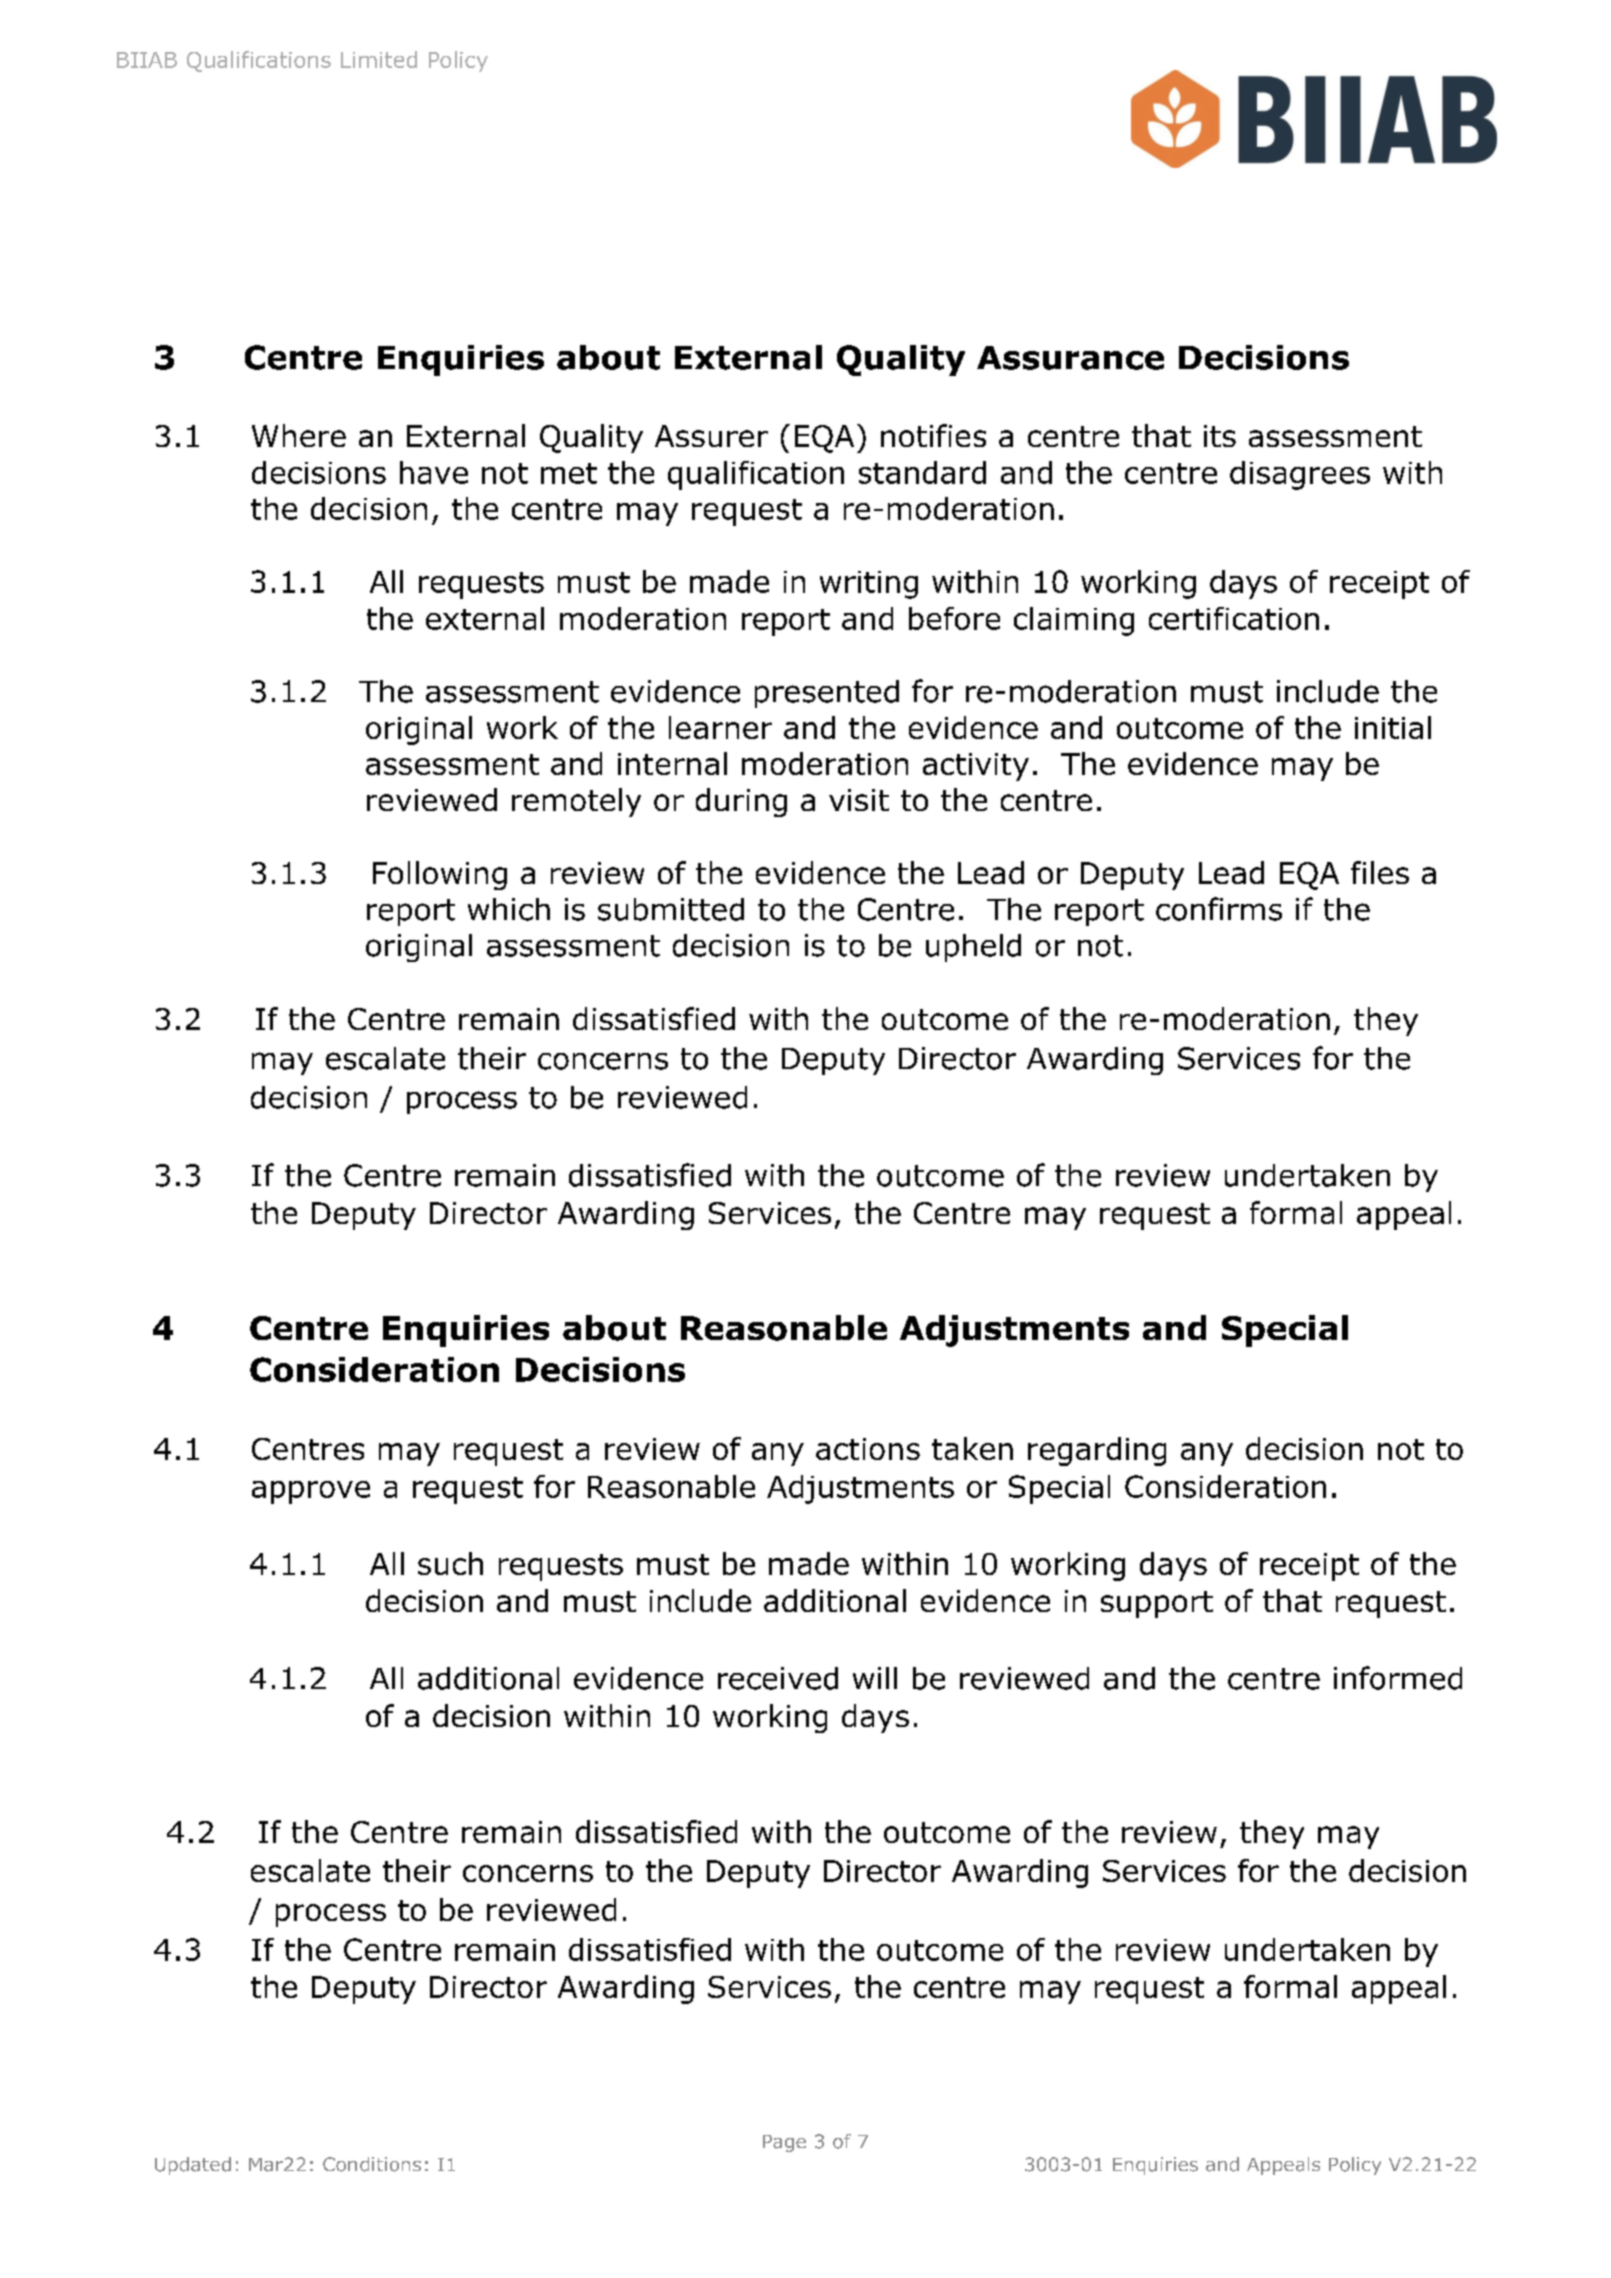  Describe the element at coordinates (440, 875) in the screenshot. I see `Following` at that location.
